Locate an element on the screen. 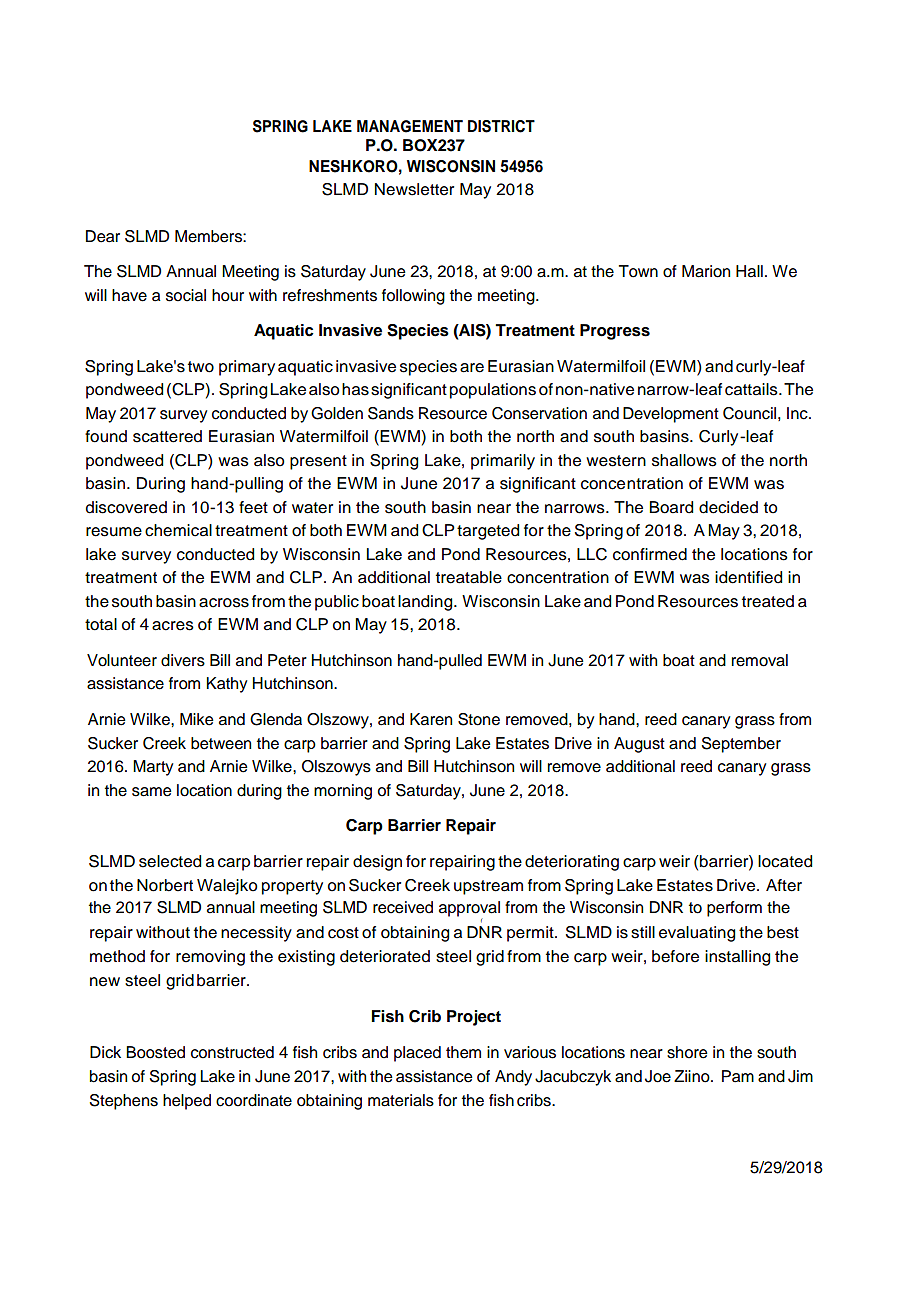 This screenshot has width=924, height=1309. Marion is located at coordinates (706, 271).
